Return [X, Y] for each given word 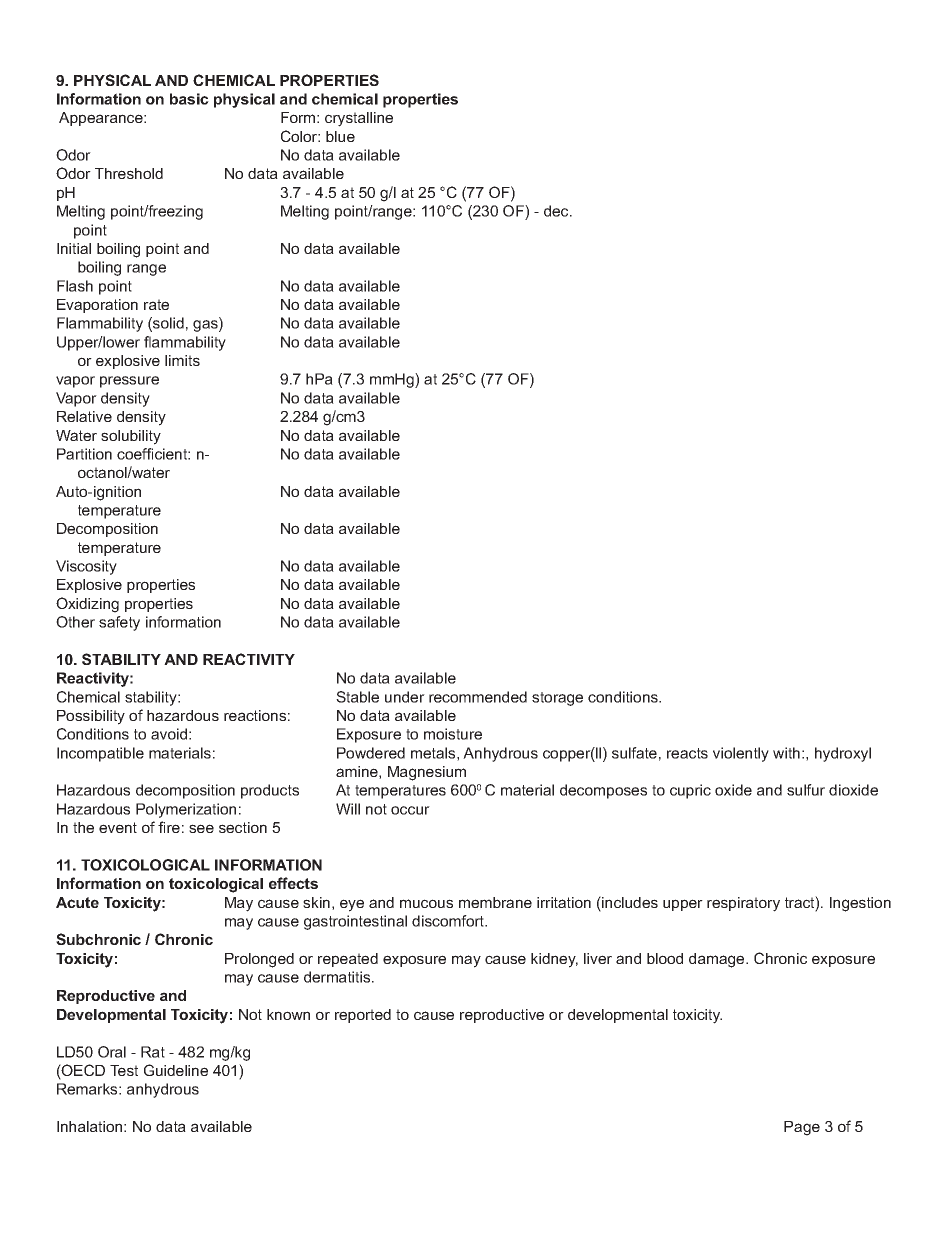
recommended [478, 697]
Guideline [176, 1070]
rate [156, 304]
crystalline [359, 119]
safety [119, 623]
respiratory [743, 904]
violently [741, 754]
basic [189, 99]
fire [169, 827]
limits [182, 360]
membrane [495, 902]
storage [557, 699]
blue [340, 136]
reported [363, 1016]
